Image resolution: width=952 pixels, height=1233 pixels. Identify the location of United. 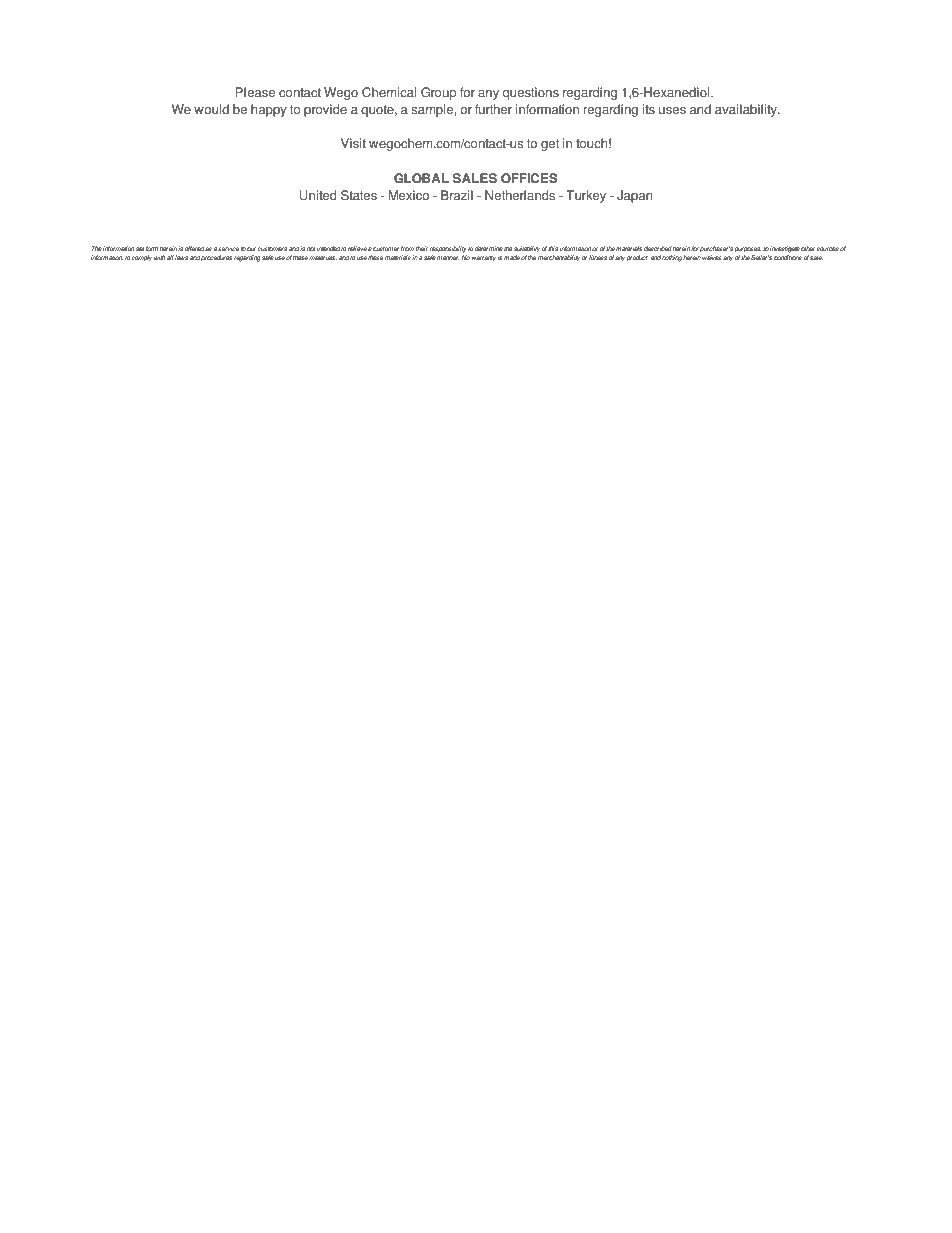
(318, 195).
